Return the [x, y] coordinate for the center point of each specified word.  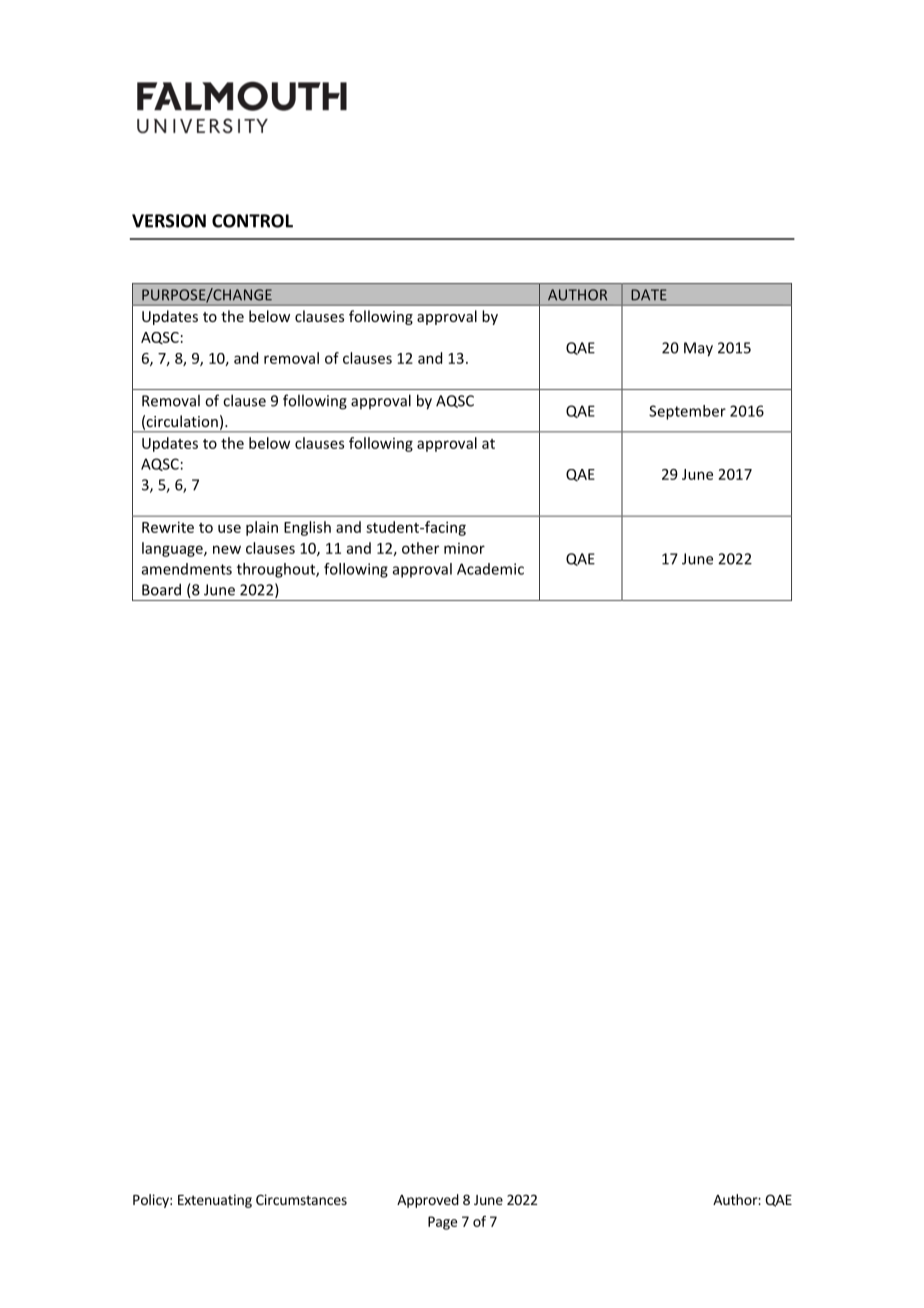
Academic [490, 569]
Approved [428, 1201]
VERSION [169, 221]
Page [442, 1223]
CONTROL [252, 221]
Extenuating [215, 1201]
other [420, 548]
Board [161, 589]
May [698, 349]
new [227, 549]
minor [464, 548]
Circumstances [301, 1199]
